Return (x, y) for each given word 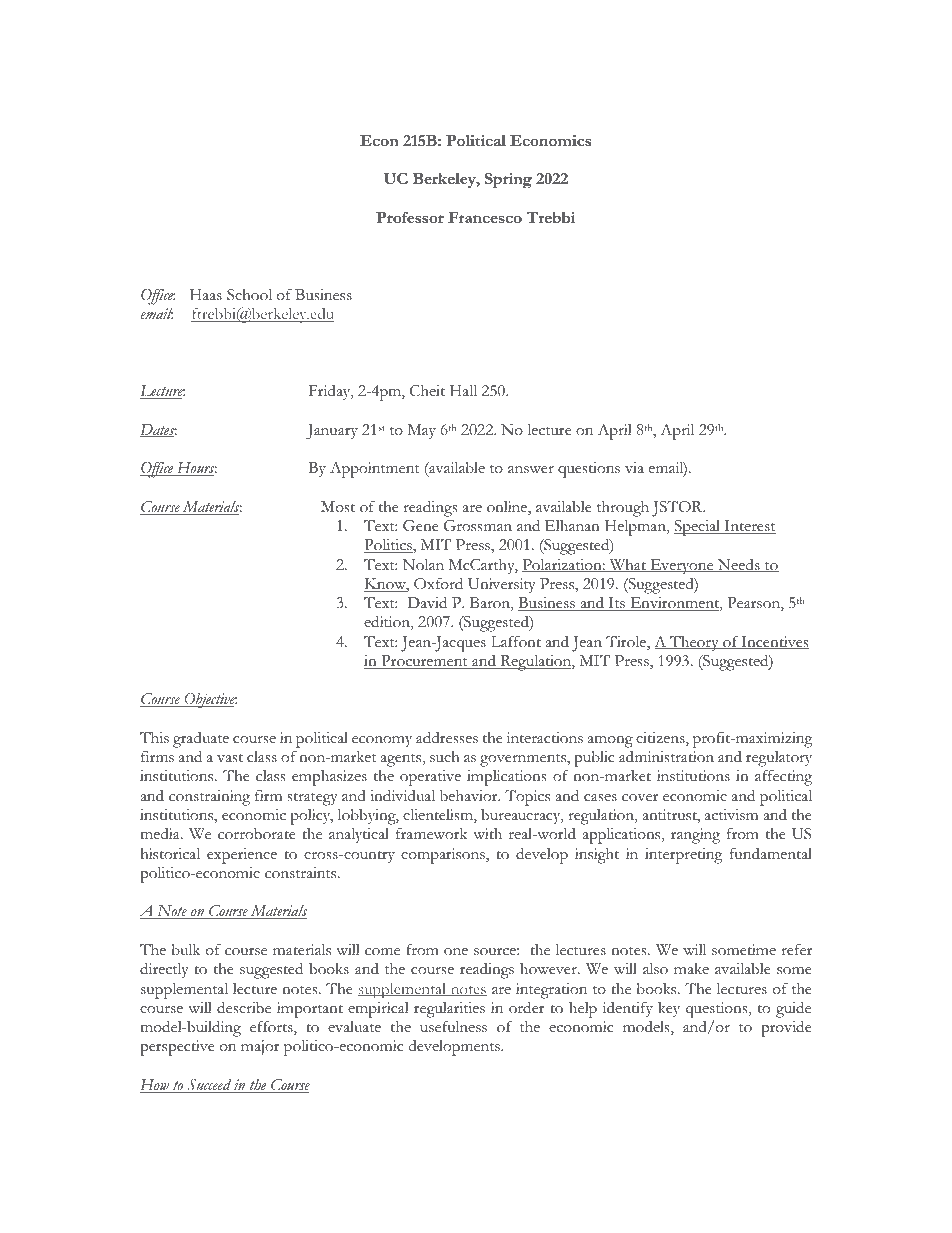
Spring (508, 181)
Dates (158, 430)
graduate (201, 740)
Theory (694, 643)
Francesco (485, 217)
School (249, 295)
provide (786, 1028)
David (427, 602)
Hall (463, 390)
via (634, 467)
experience (242, 856)
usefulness (453, 1027)
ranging (695, 836)
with (487, 834)
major (260, 1047)
